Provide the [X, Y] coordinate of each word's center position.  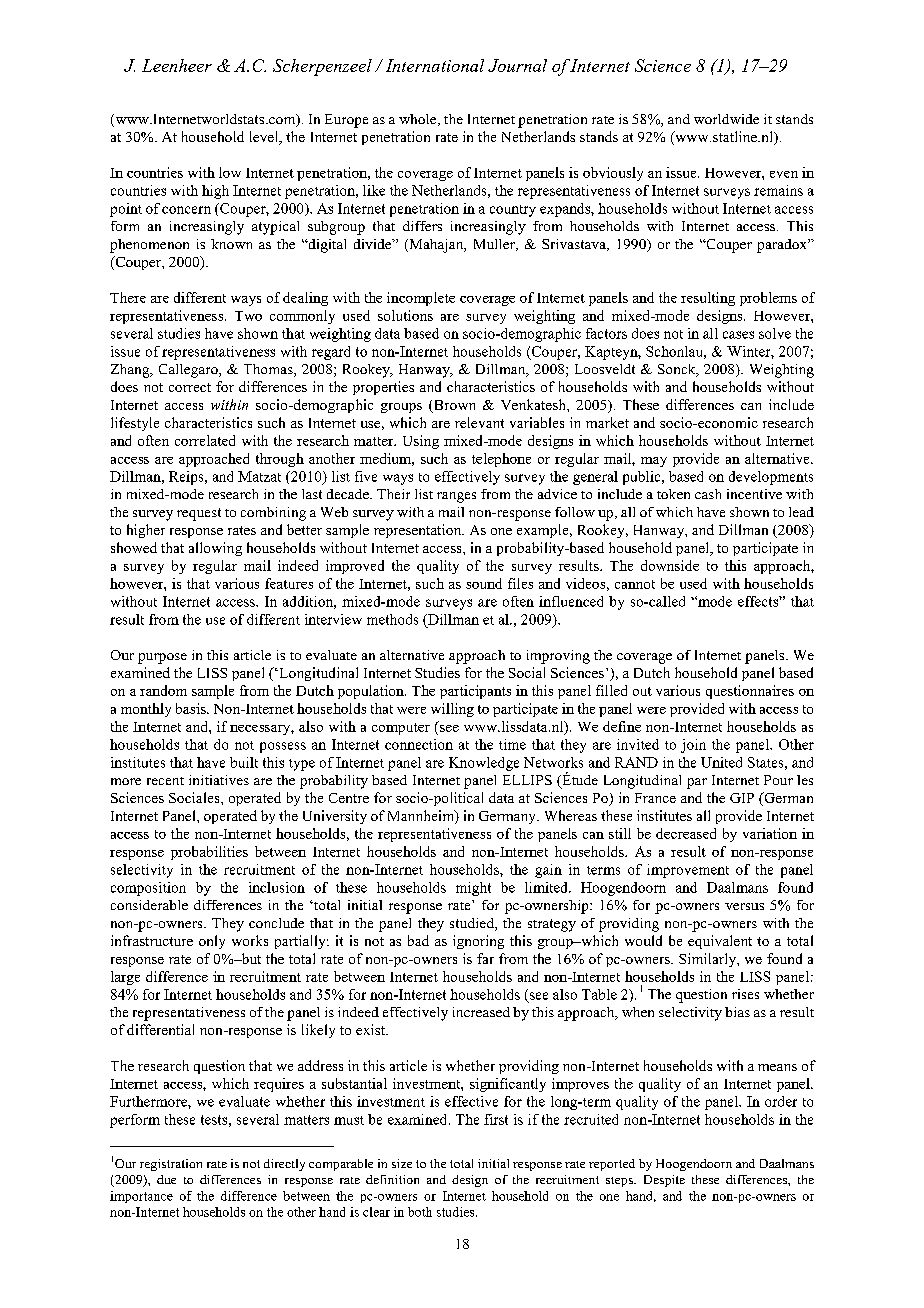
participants [475, 692]
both [420, 1212]
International [435, 65]
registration [171, 1165]
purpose [162, 658]
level [265, 138]
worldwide [726, 119]
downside [670, 565]
